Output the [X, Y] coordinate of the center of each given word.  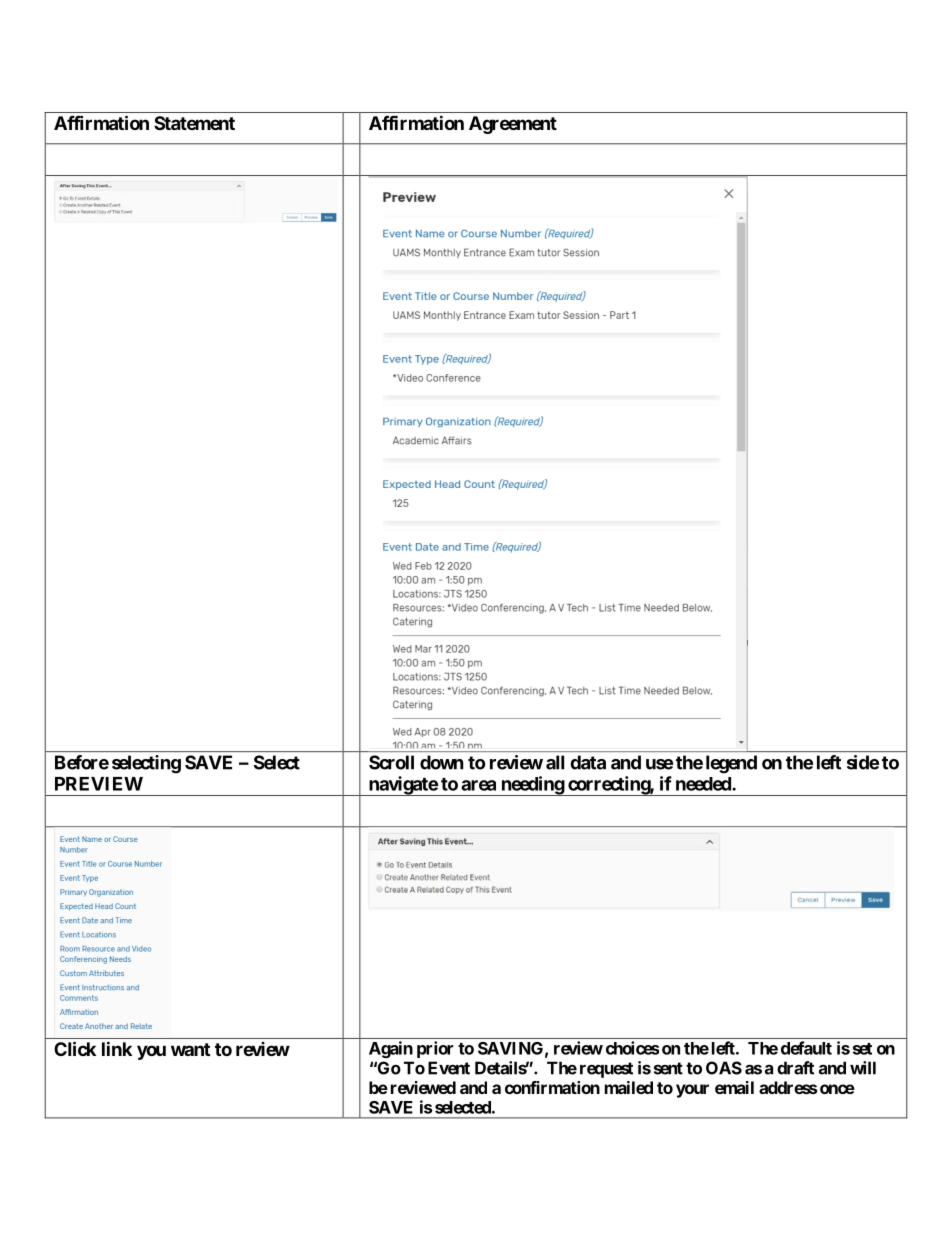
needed [704, 784]
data [588, 762]
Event [449, 1068]
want [190, 1049]
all [555, 762]
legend [731, 764]
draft [795, 1068]
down [442, 762]
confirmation [552, 1087]
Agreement [513, 125]
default [806, 1048]
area [478, 785]
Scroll [391, 762]
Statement [194, 123]
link [117, 1048]
